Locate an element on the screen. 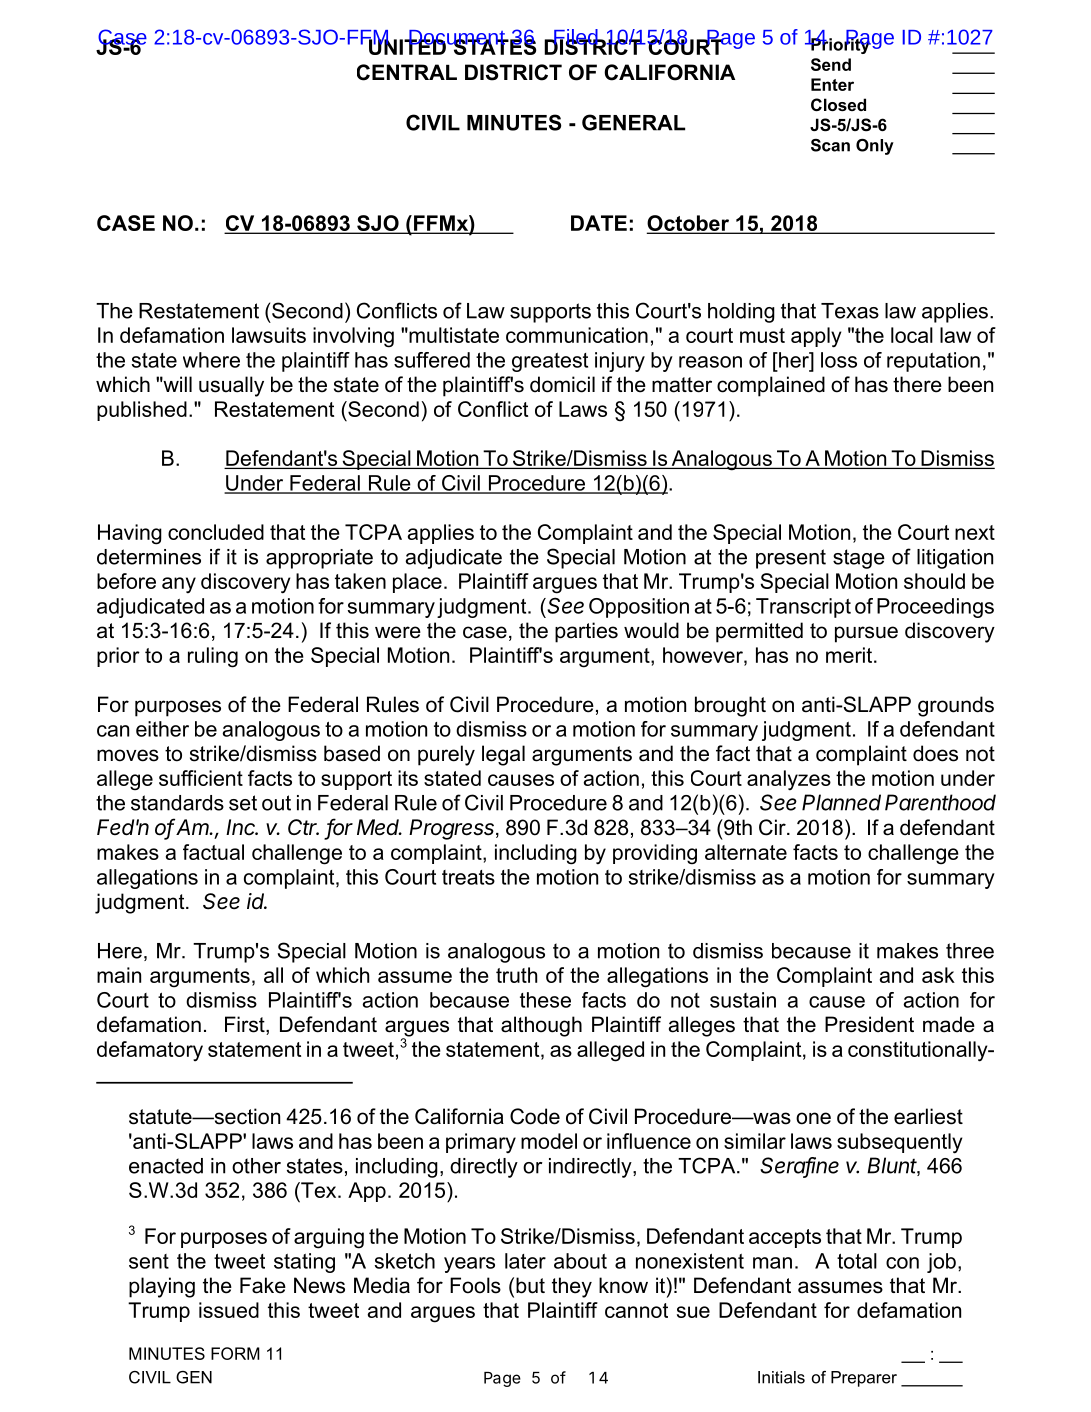 This screenshot has width=1091, height=1412. CENTRAL is located at coordinates (407, 72).
